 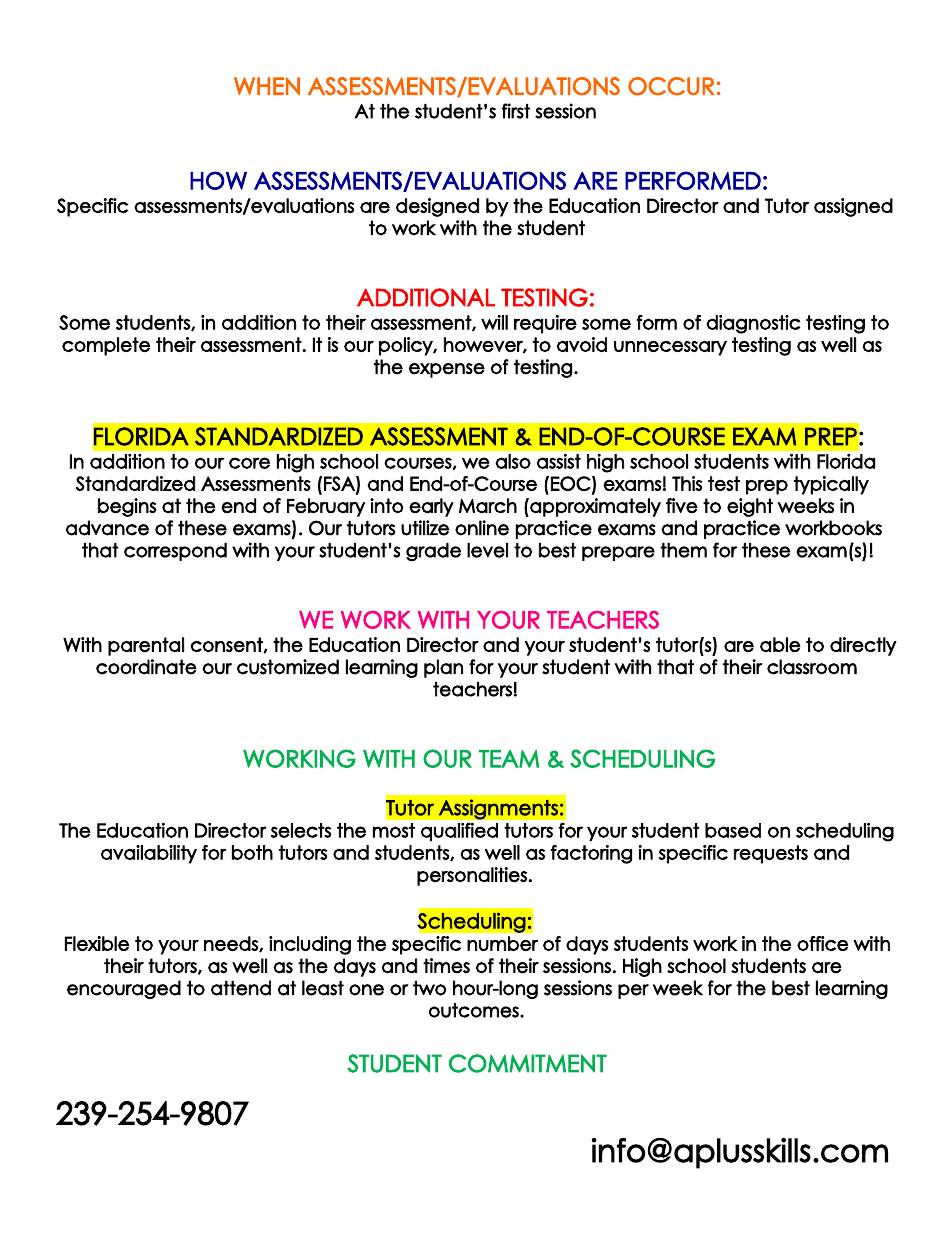 I want to click on core, so click(x=249, y=463).
